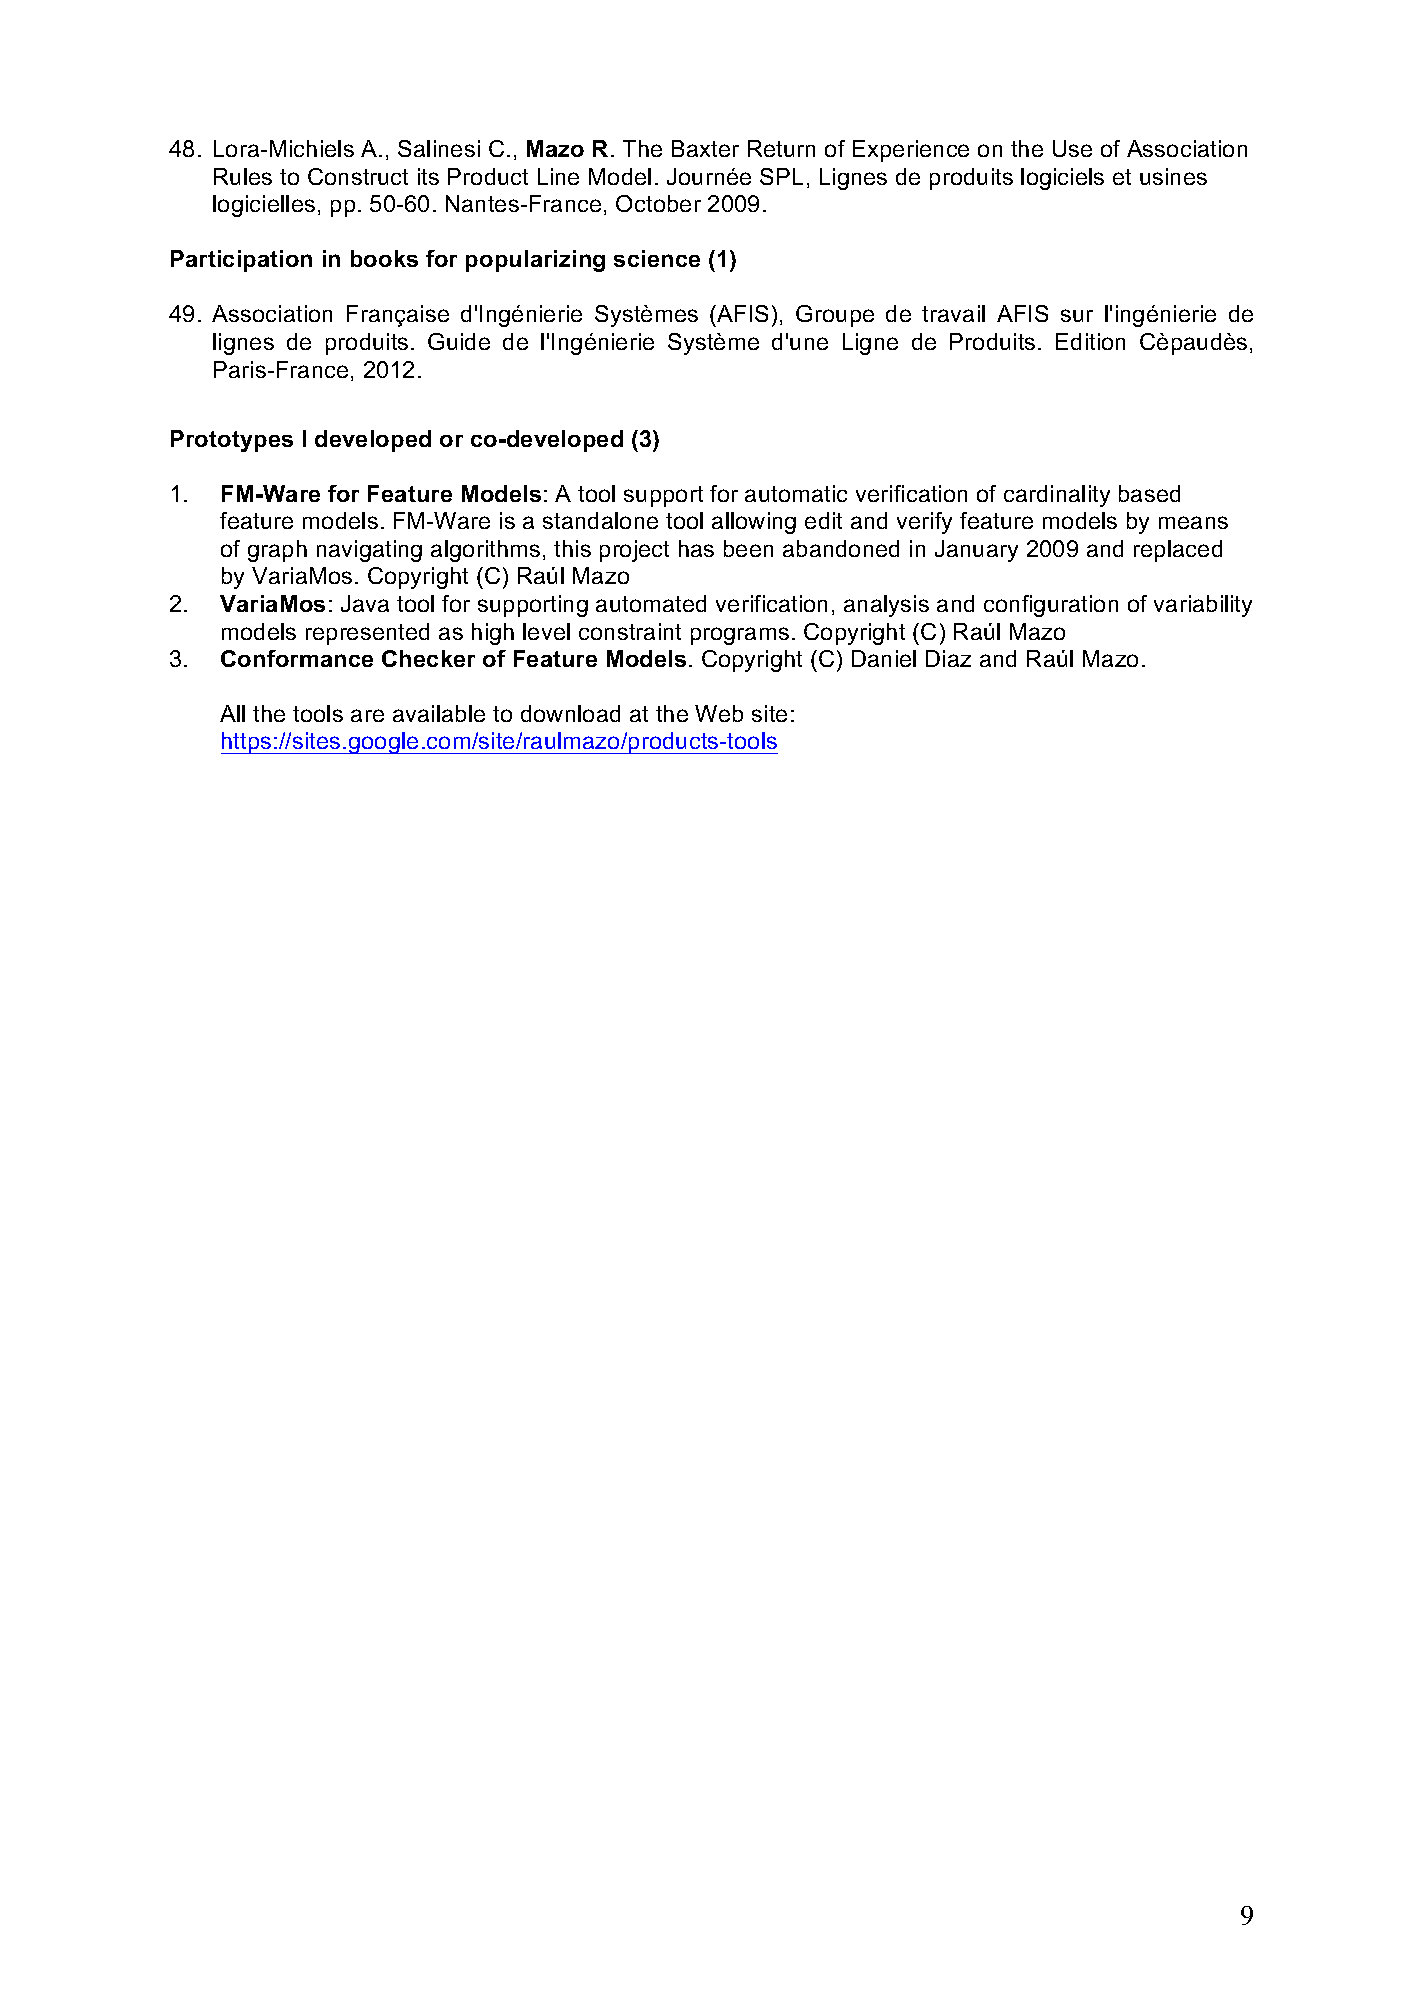 The width and height of the page is (1425, 2016). What do you see at coordinates (835, 316) in the page?
I see `Groupe` at bounding box center [835, 316].
